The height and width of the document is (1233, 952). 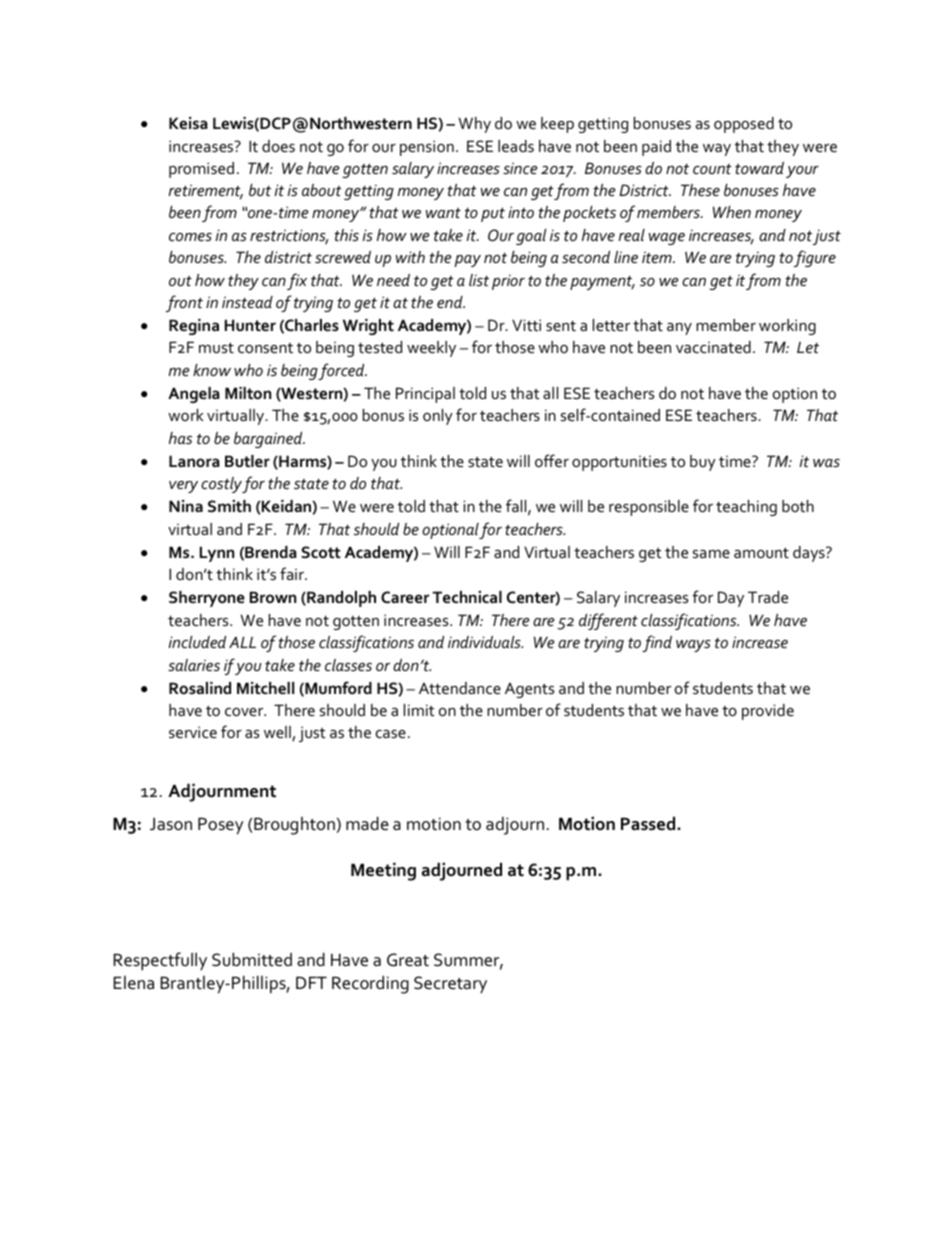 I want to click on Technical, so click(x=467, y=597).
